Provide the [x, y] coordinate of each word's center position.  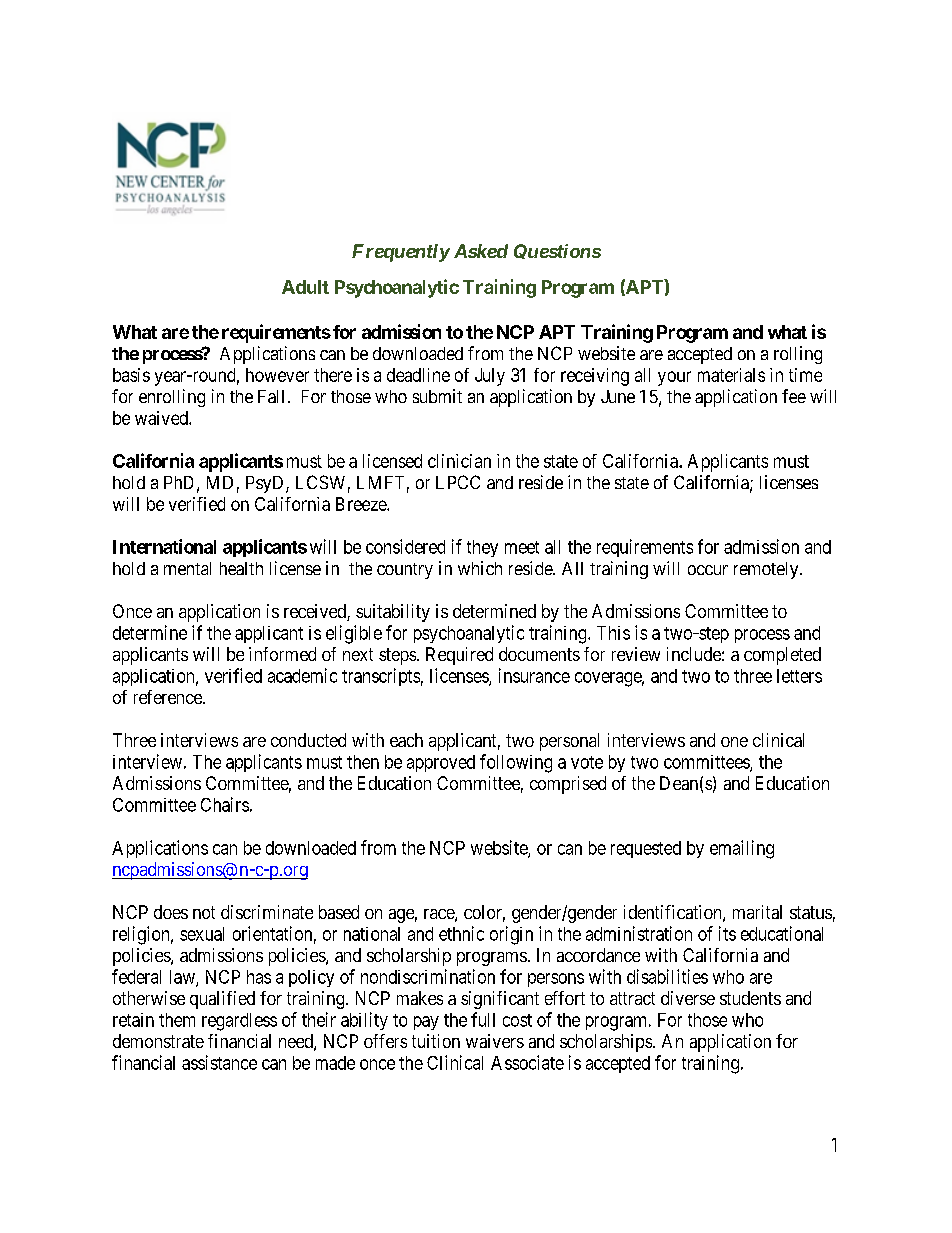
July [490, 377]
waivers [495, 1041]
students [750, 998]
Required [459, 656]
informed [282, 654]
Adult [305, 287]
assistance [219, 1062]
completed [782, 656]
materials [731, 375]
